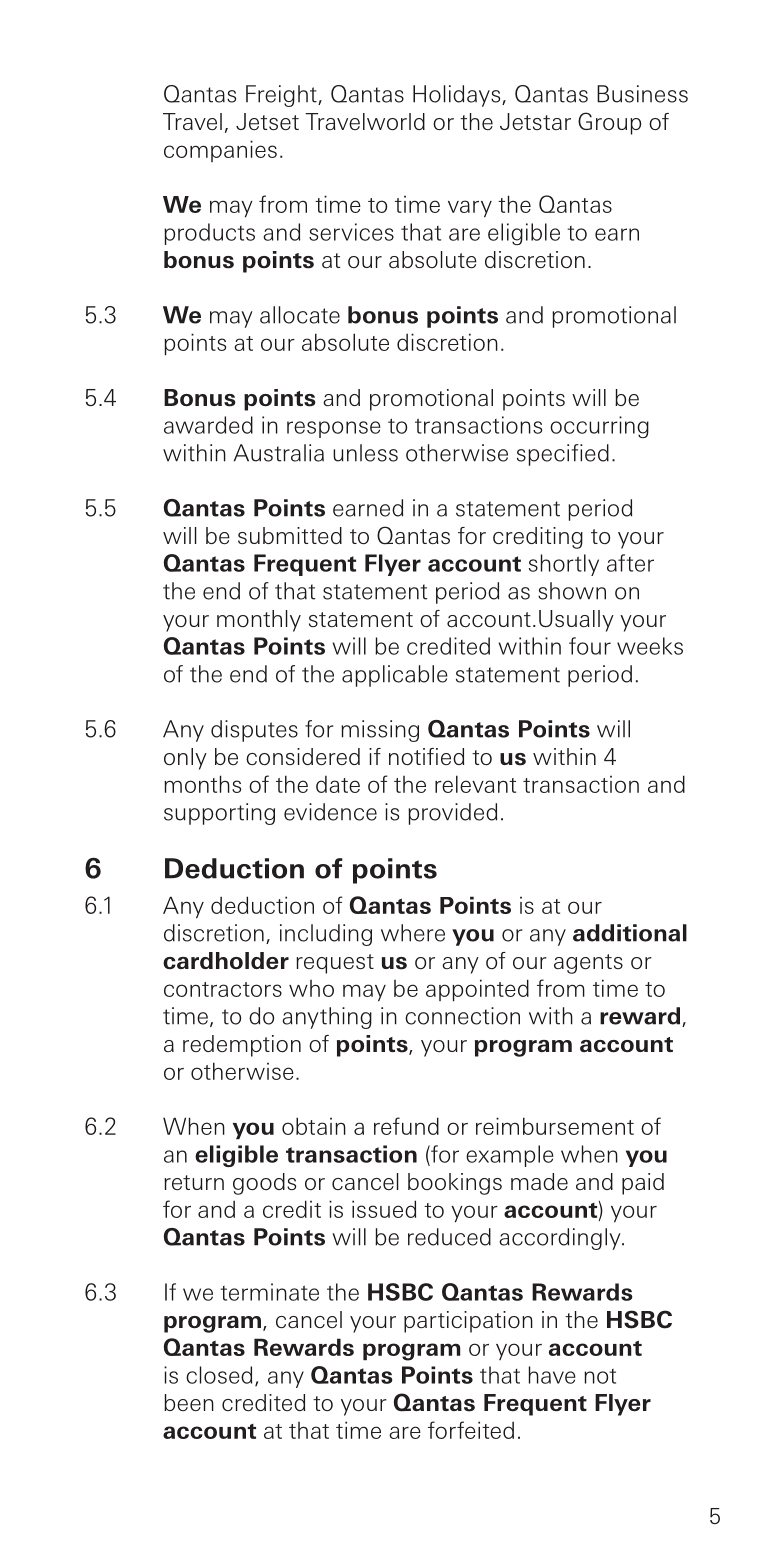 The image size is (776, 1568). I want to click on companies, so click(220, 151).
